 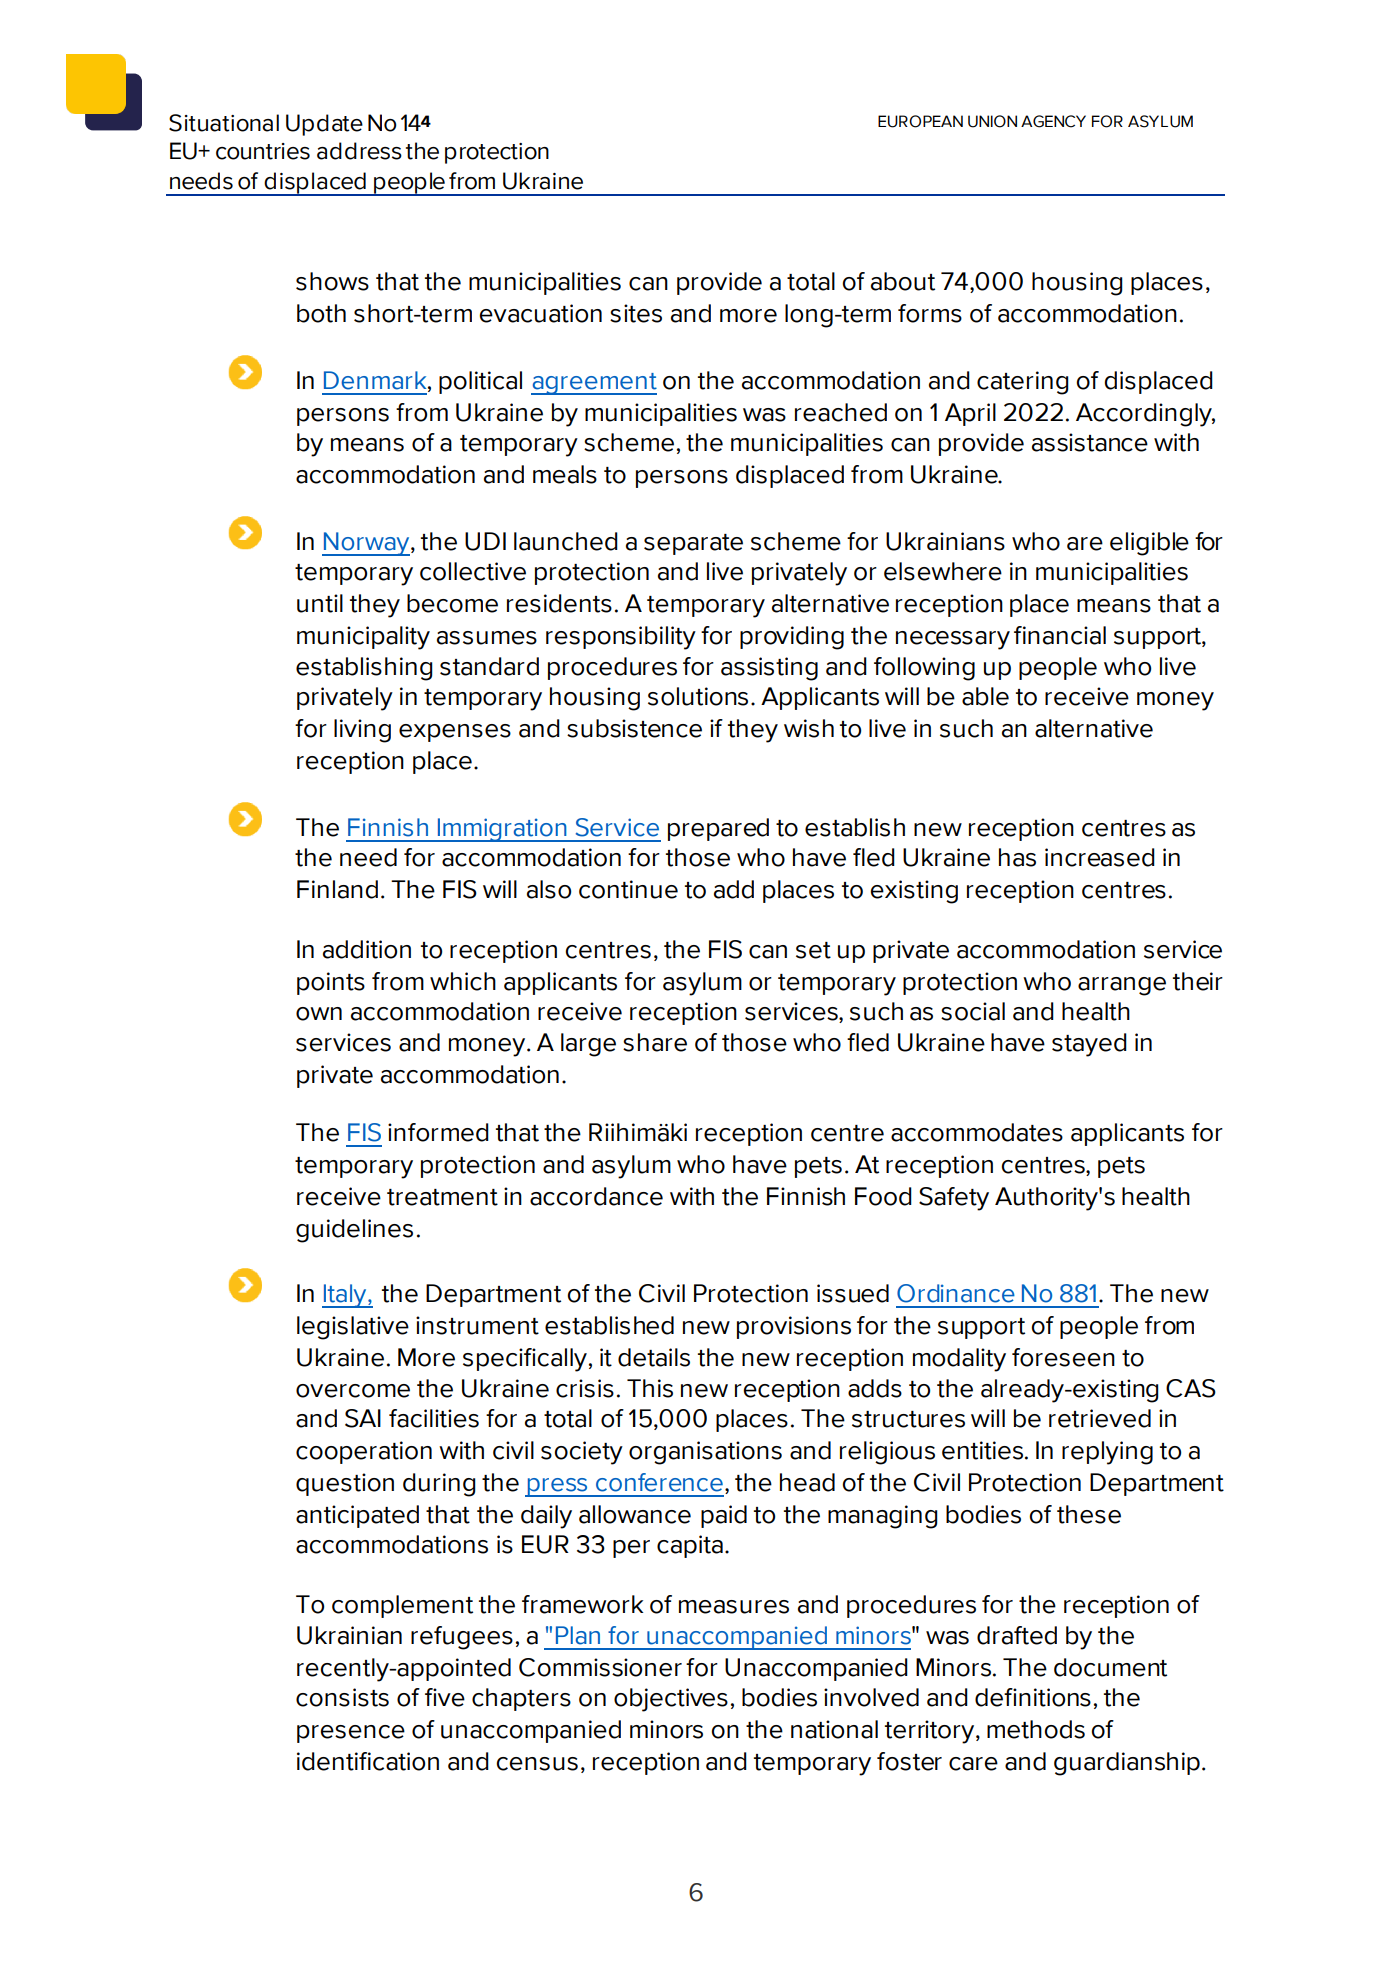 I want to click on sites, so click(x=636, y=313).
